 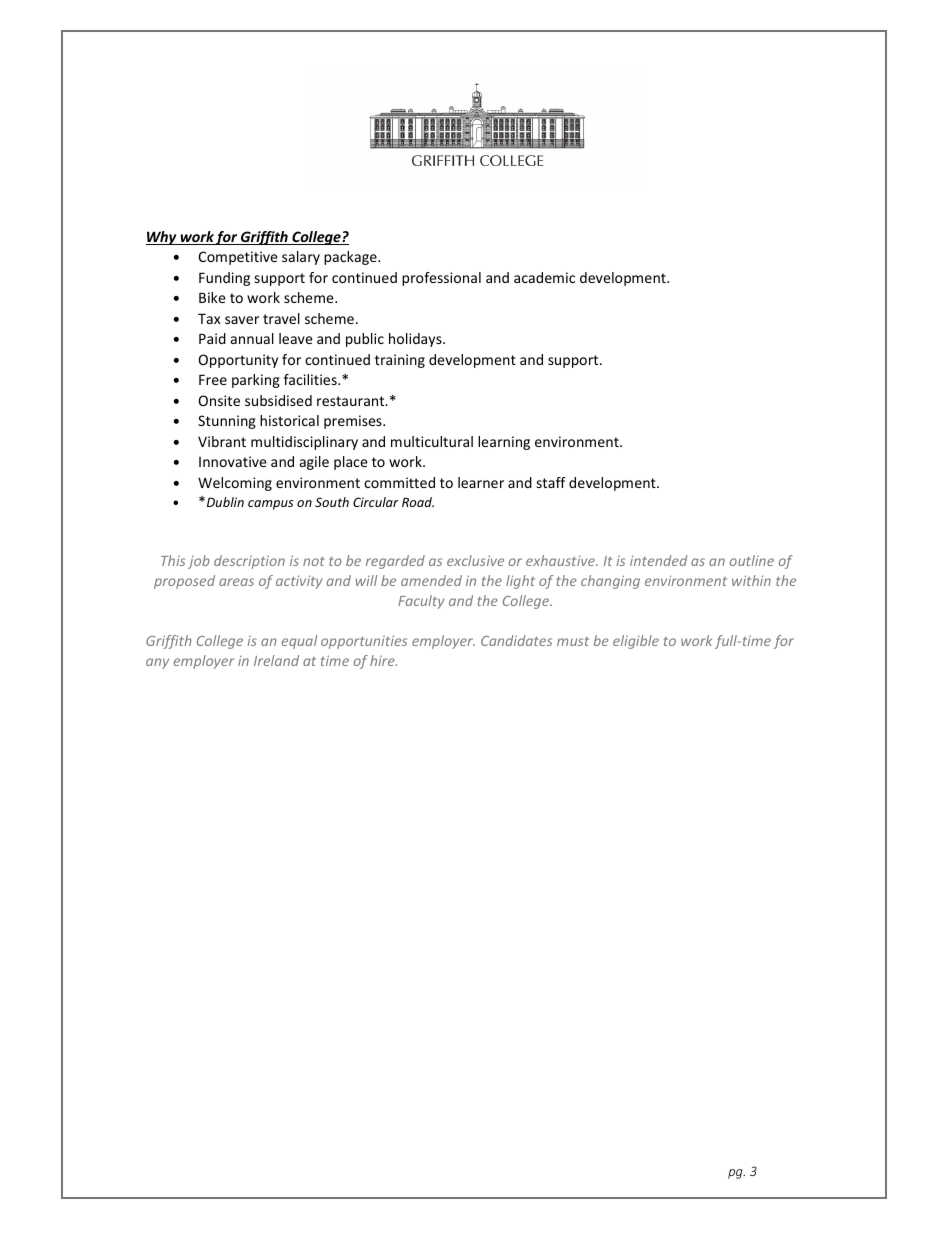 What do you see at coordinates (270, 505) in the document?
I see `campus` at bounding box center [270, 505].
